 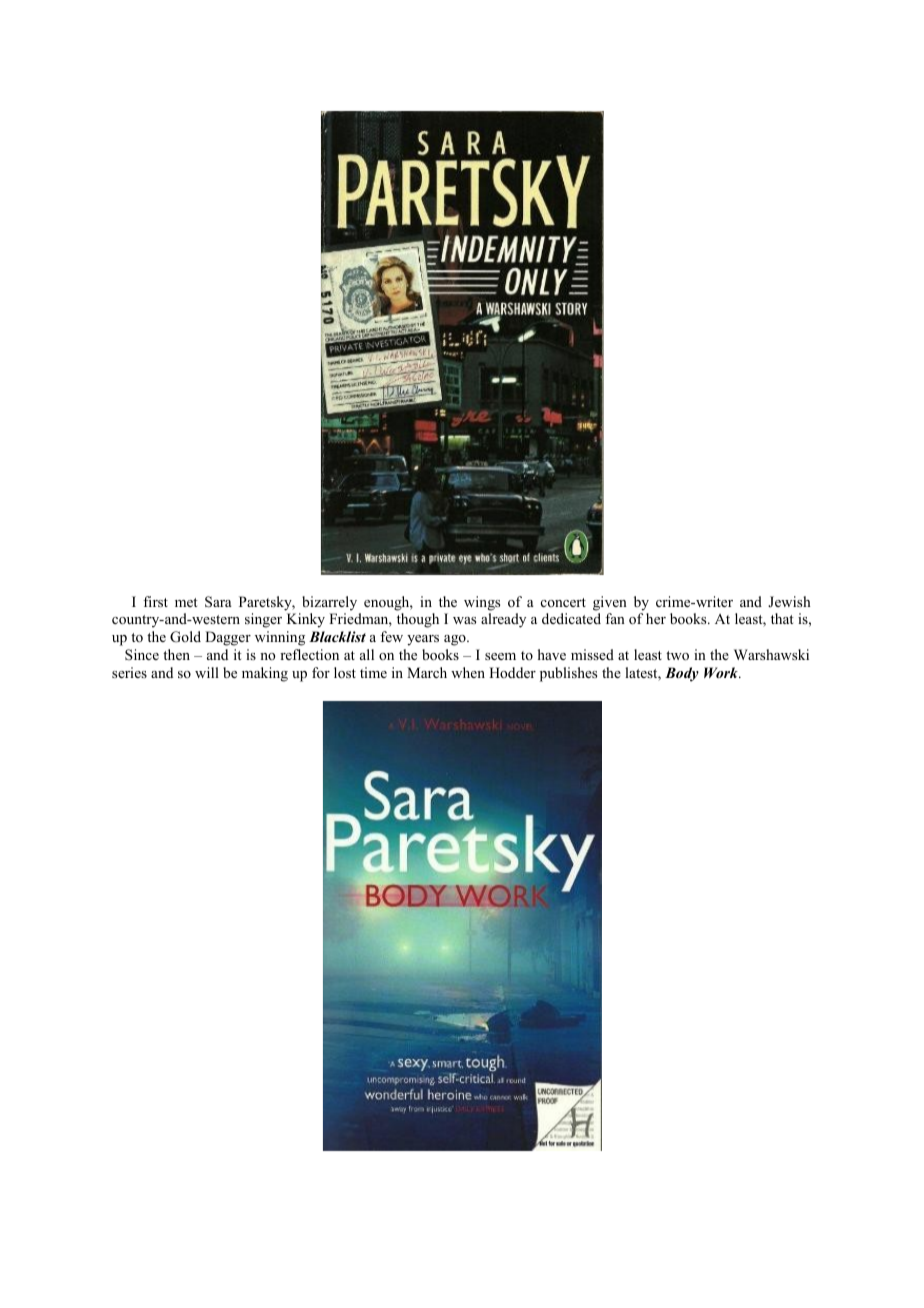 I want to click on wings, so click(x=482, y=603).
